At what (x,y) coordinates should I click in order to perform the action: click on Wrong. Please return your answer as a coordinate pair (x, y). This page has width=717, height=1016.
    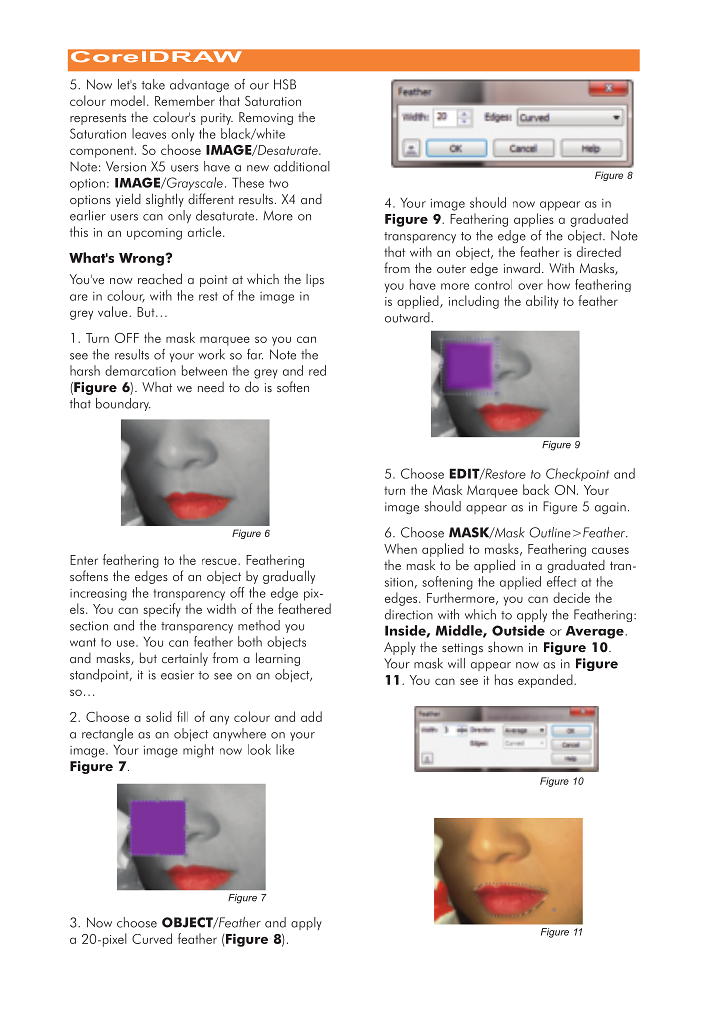
    Looking at the image, I should click on (142, 259).
